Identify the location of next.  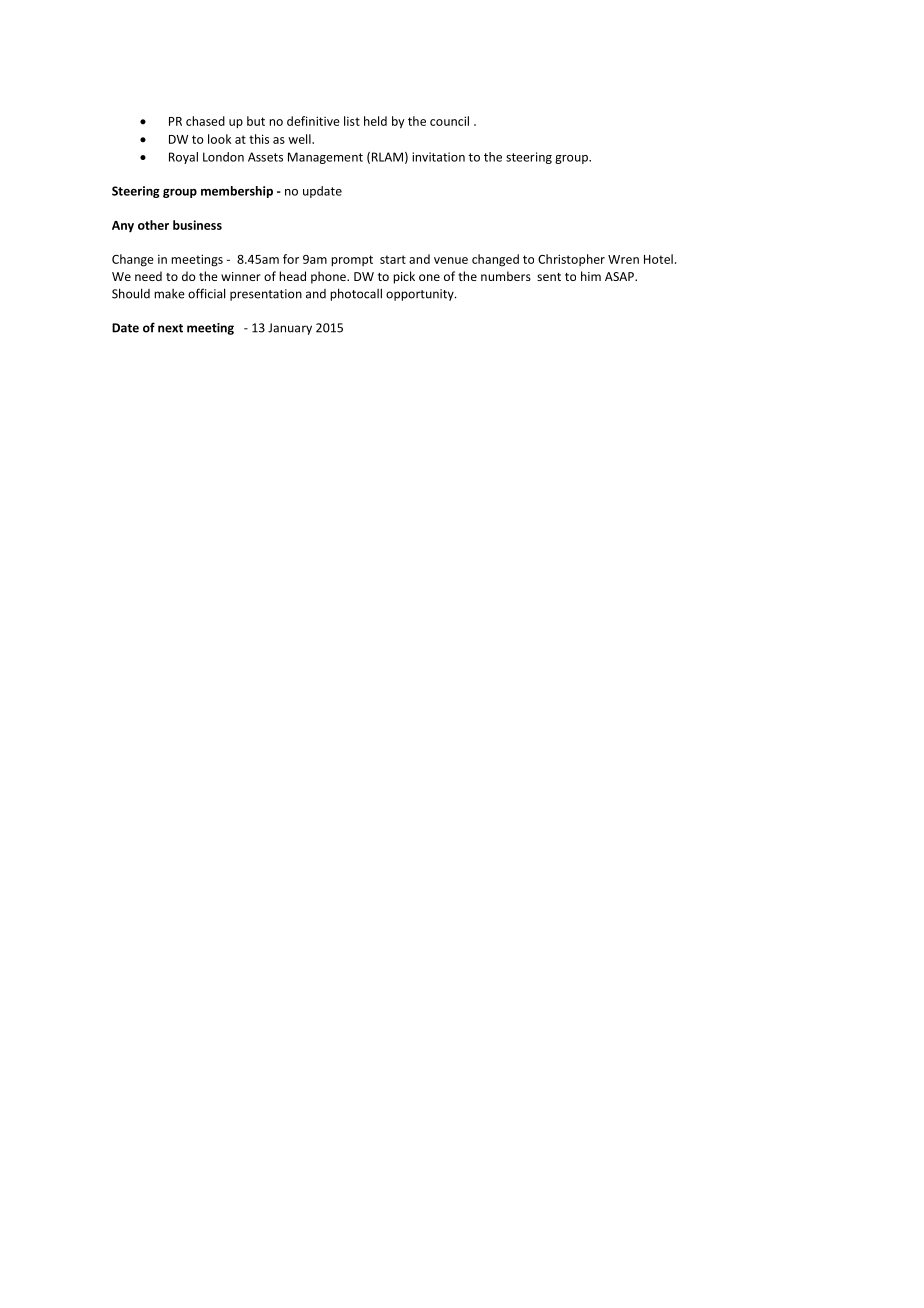
(170, 328).
